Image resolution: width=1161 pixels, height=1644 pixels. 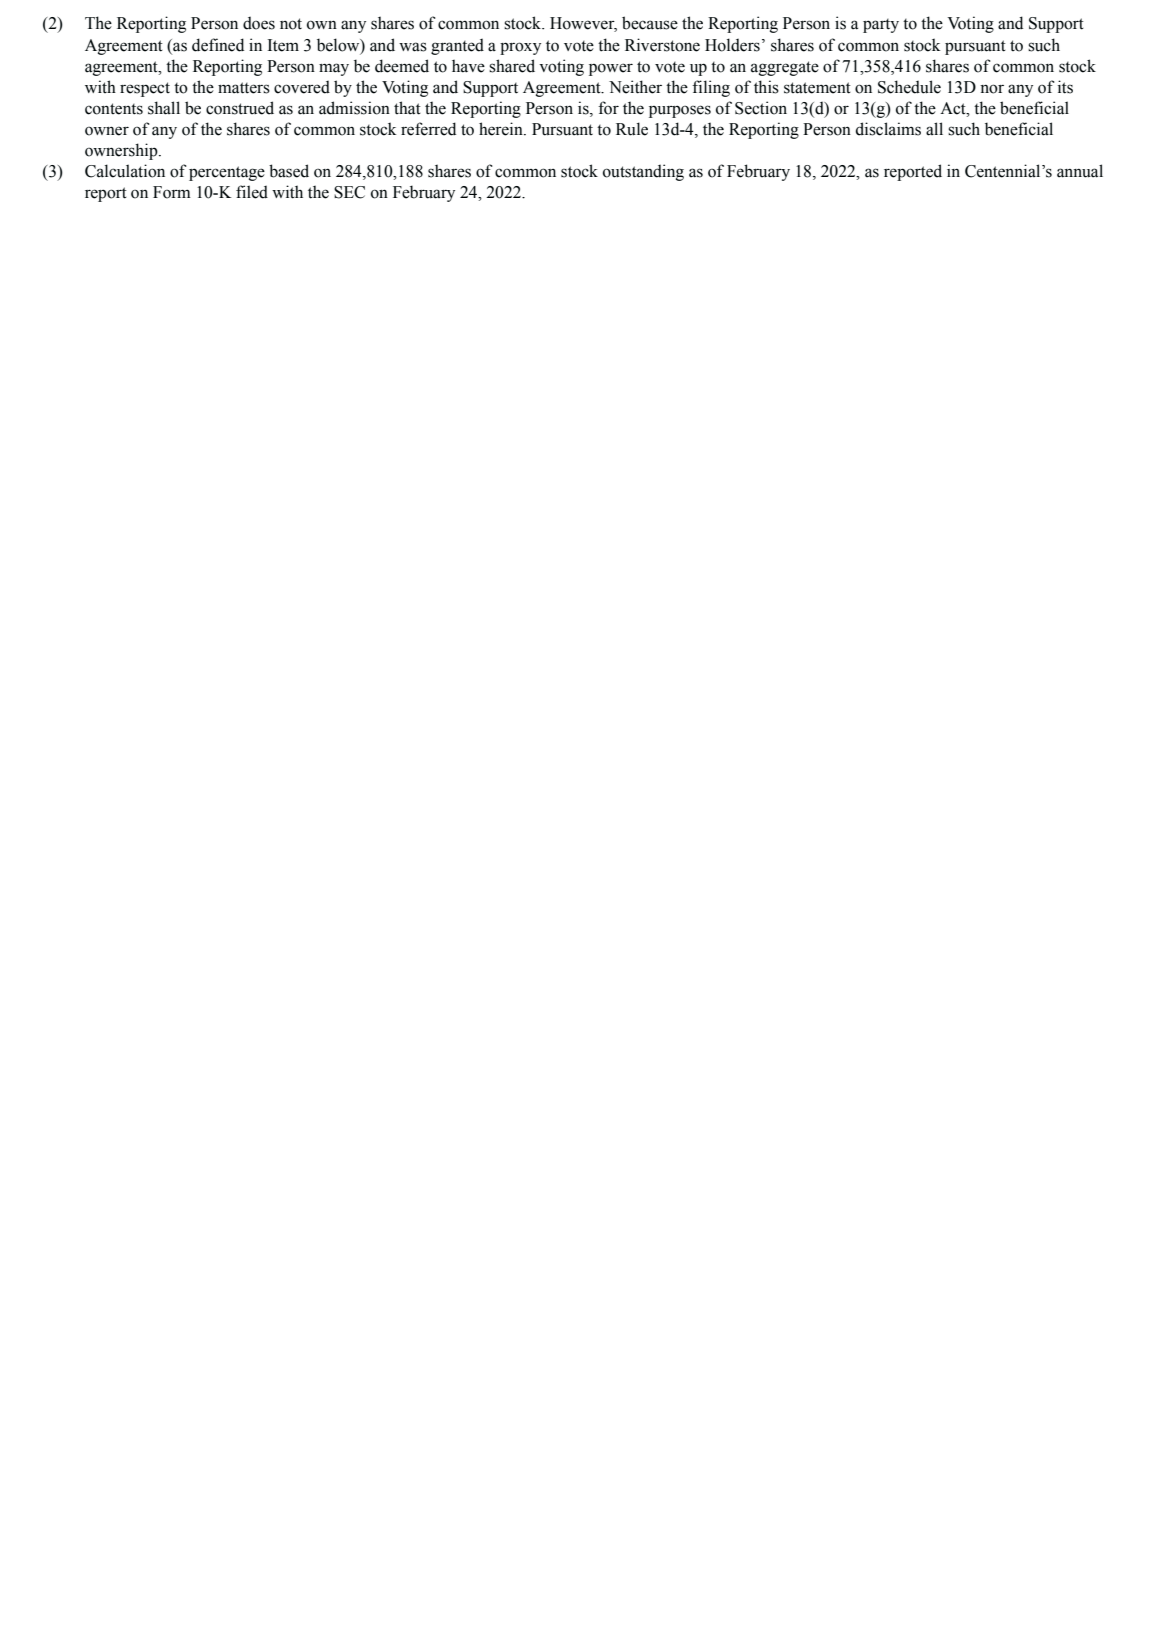 What do you see at coordinates (881, 26) in the page?
I see `party` at bounding box center [881, 26].
